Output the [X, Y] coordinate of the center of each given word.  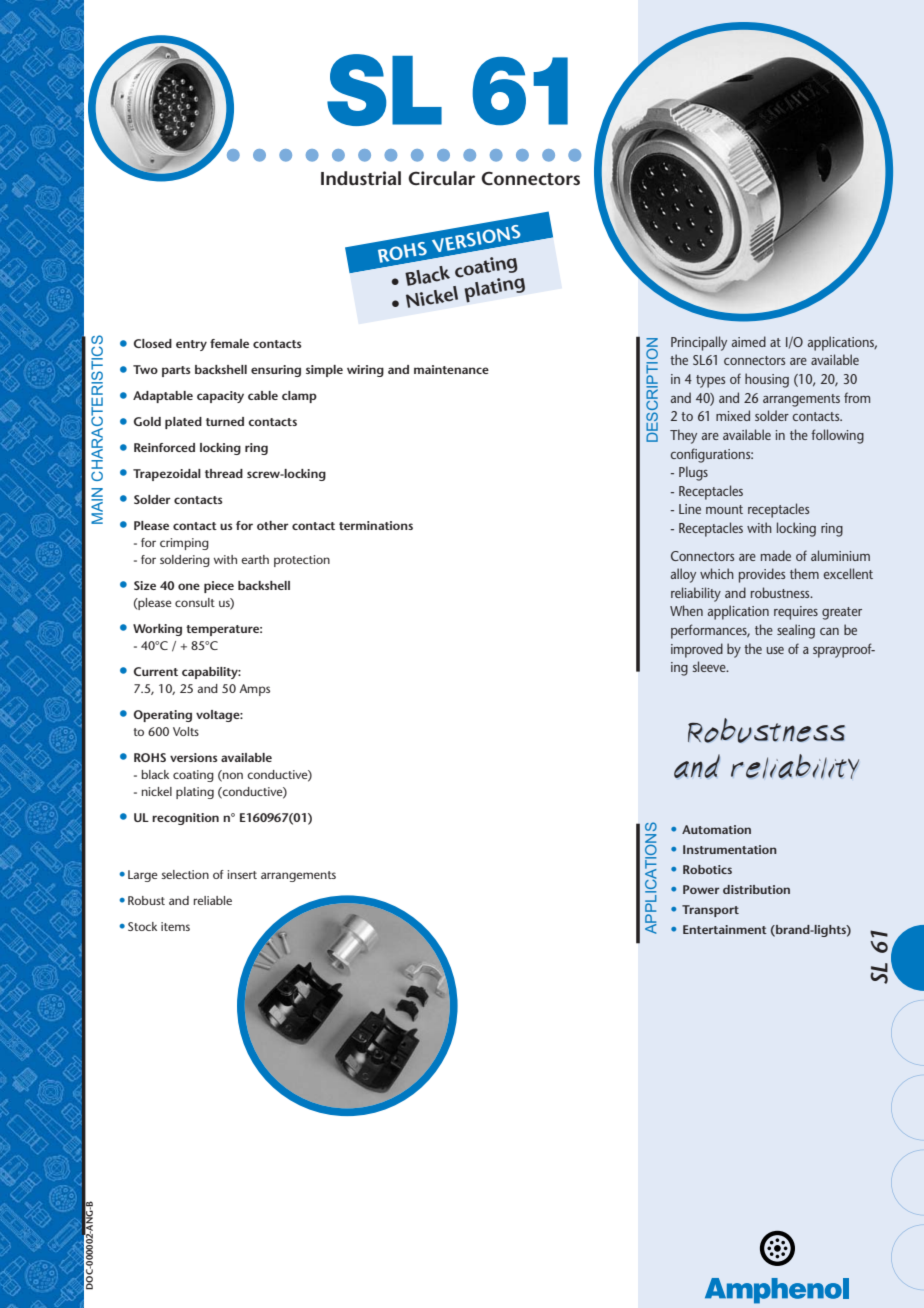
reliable [213, 900]
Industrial [361, 178]
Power [701, 889]
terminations [376, 525]
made [776, 555]
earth [255, 559]
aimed [749, 341]
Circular [441, 178]
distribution [756, 889]
